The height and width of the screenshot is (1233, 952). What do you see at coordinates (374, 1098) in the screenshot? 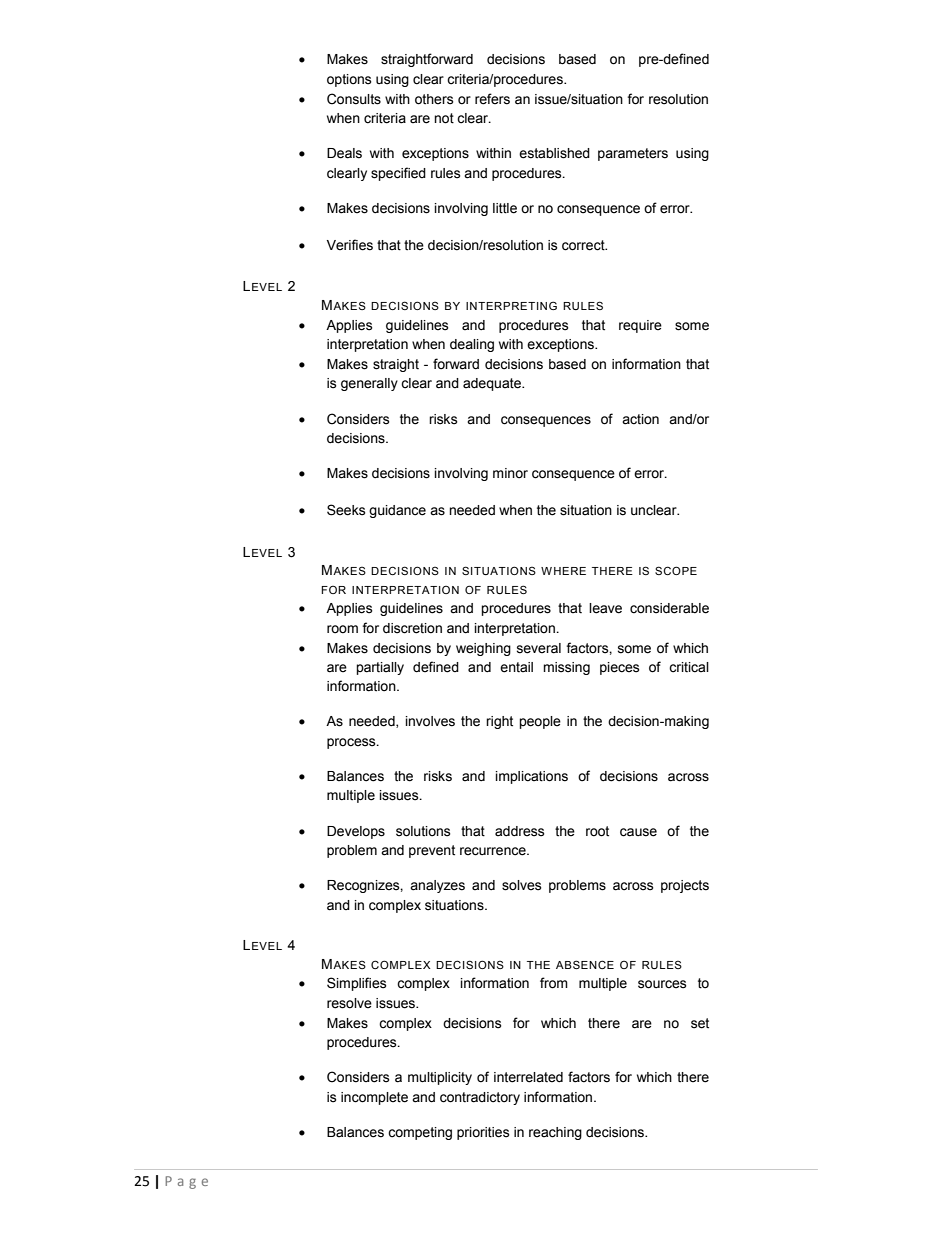
I see `incomplete` at bounding box center [374, 1098].
